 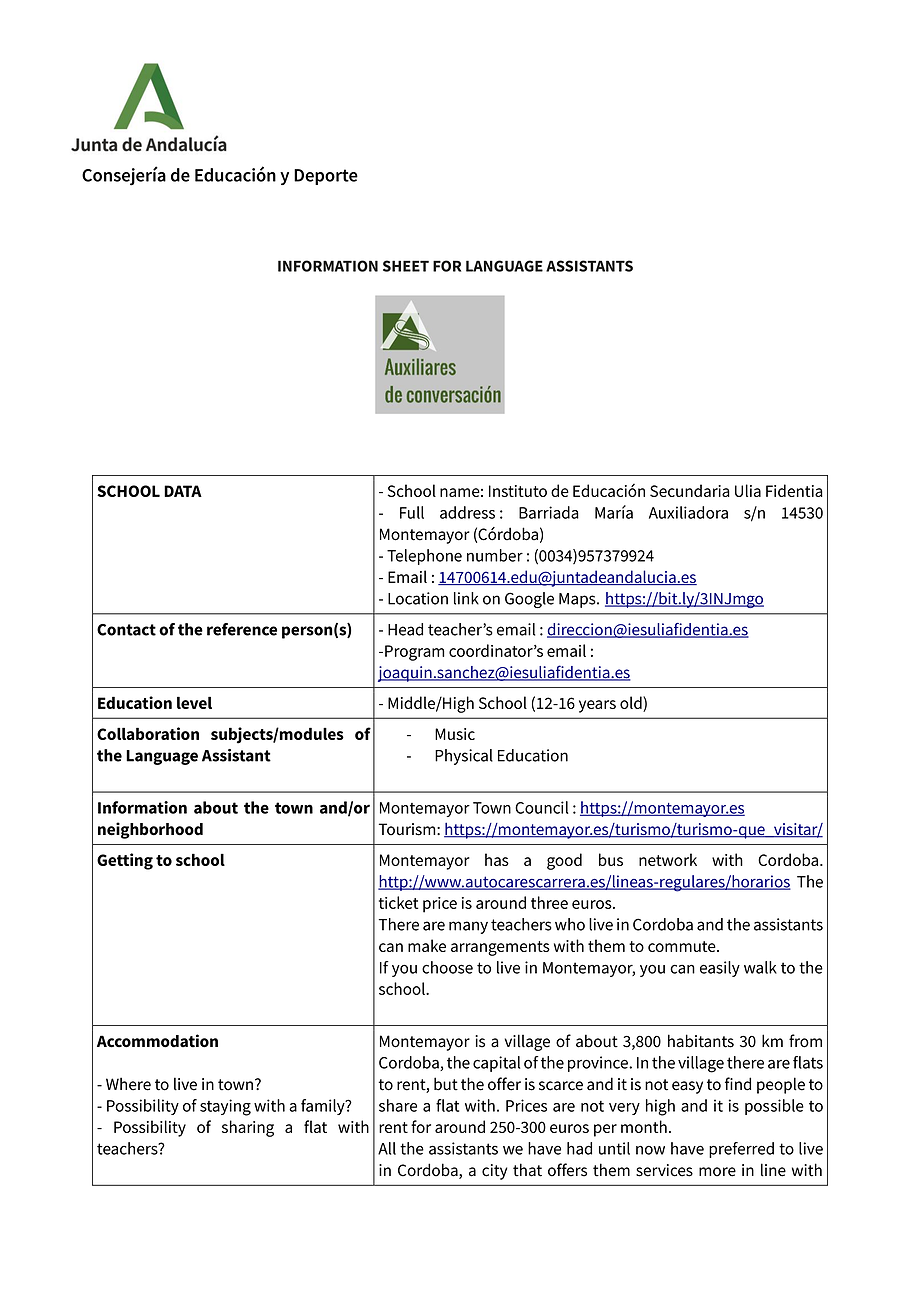 I want to click on sharing, so click(x=248, y=1128).
